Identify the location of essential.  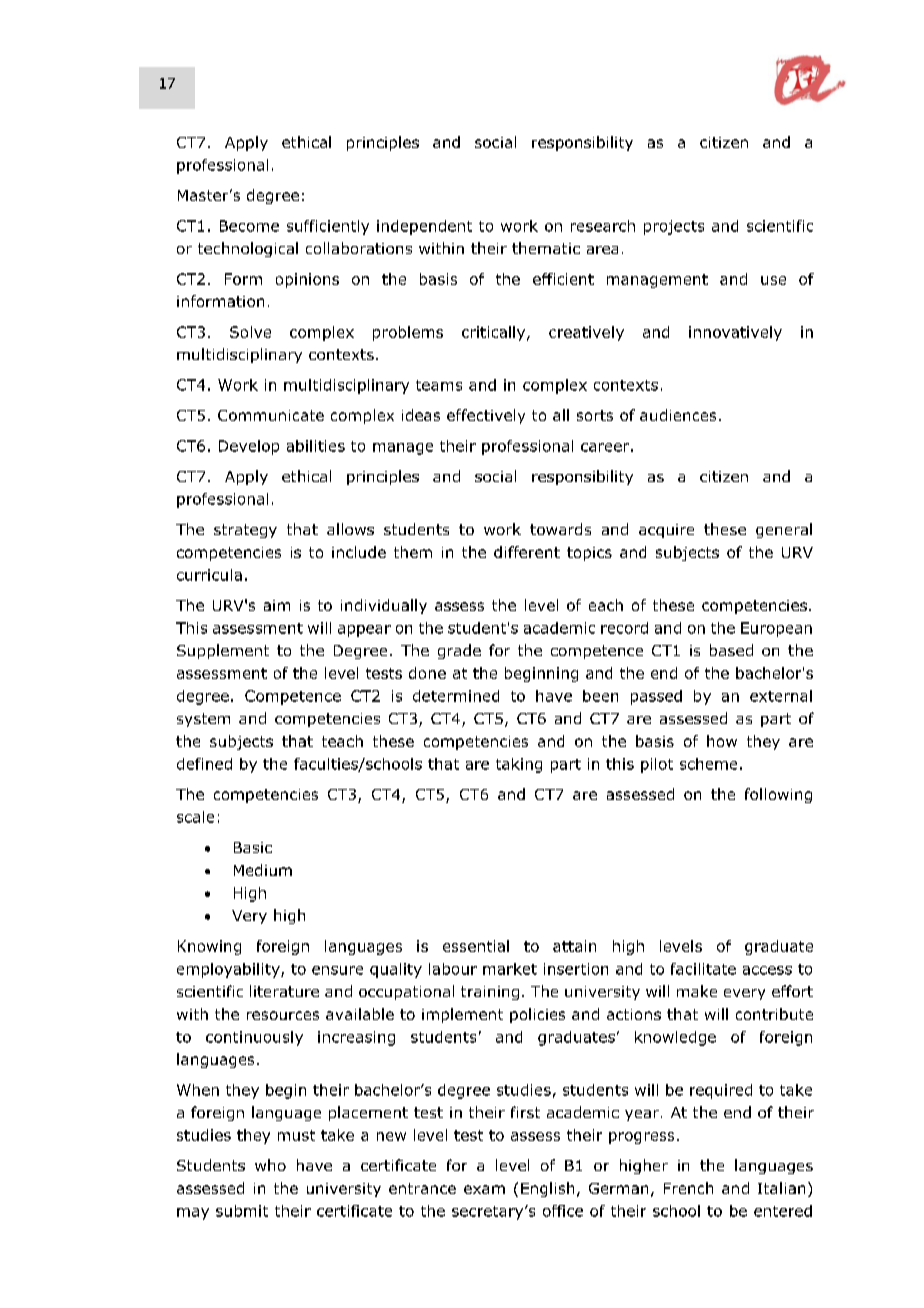
(476, 946).
